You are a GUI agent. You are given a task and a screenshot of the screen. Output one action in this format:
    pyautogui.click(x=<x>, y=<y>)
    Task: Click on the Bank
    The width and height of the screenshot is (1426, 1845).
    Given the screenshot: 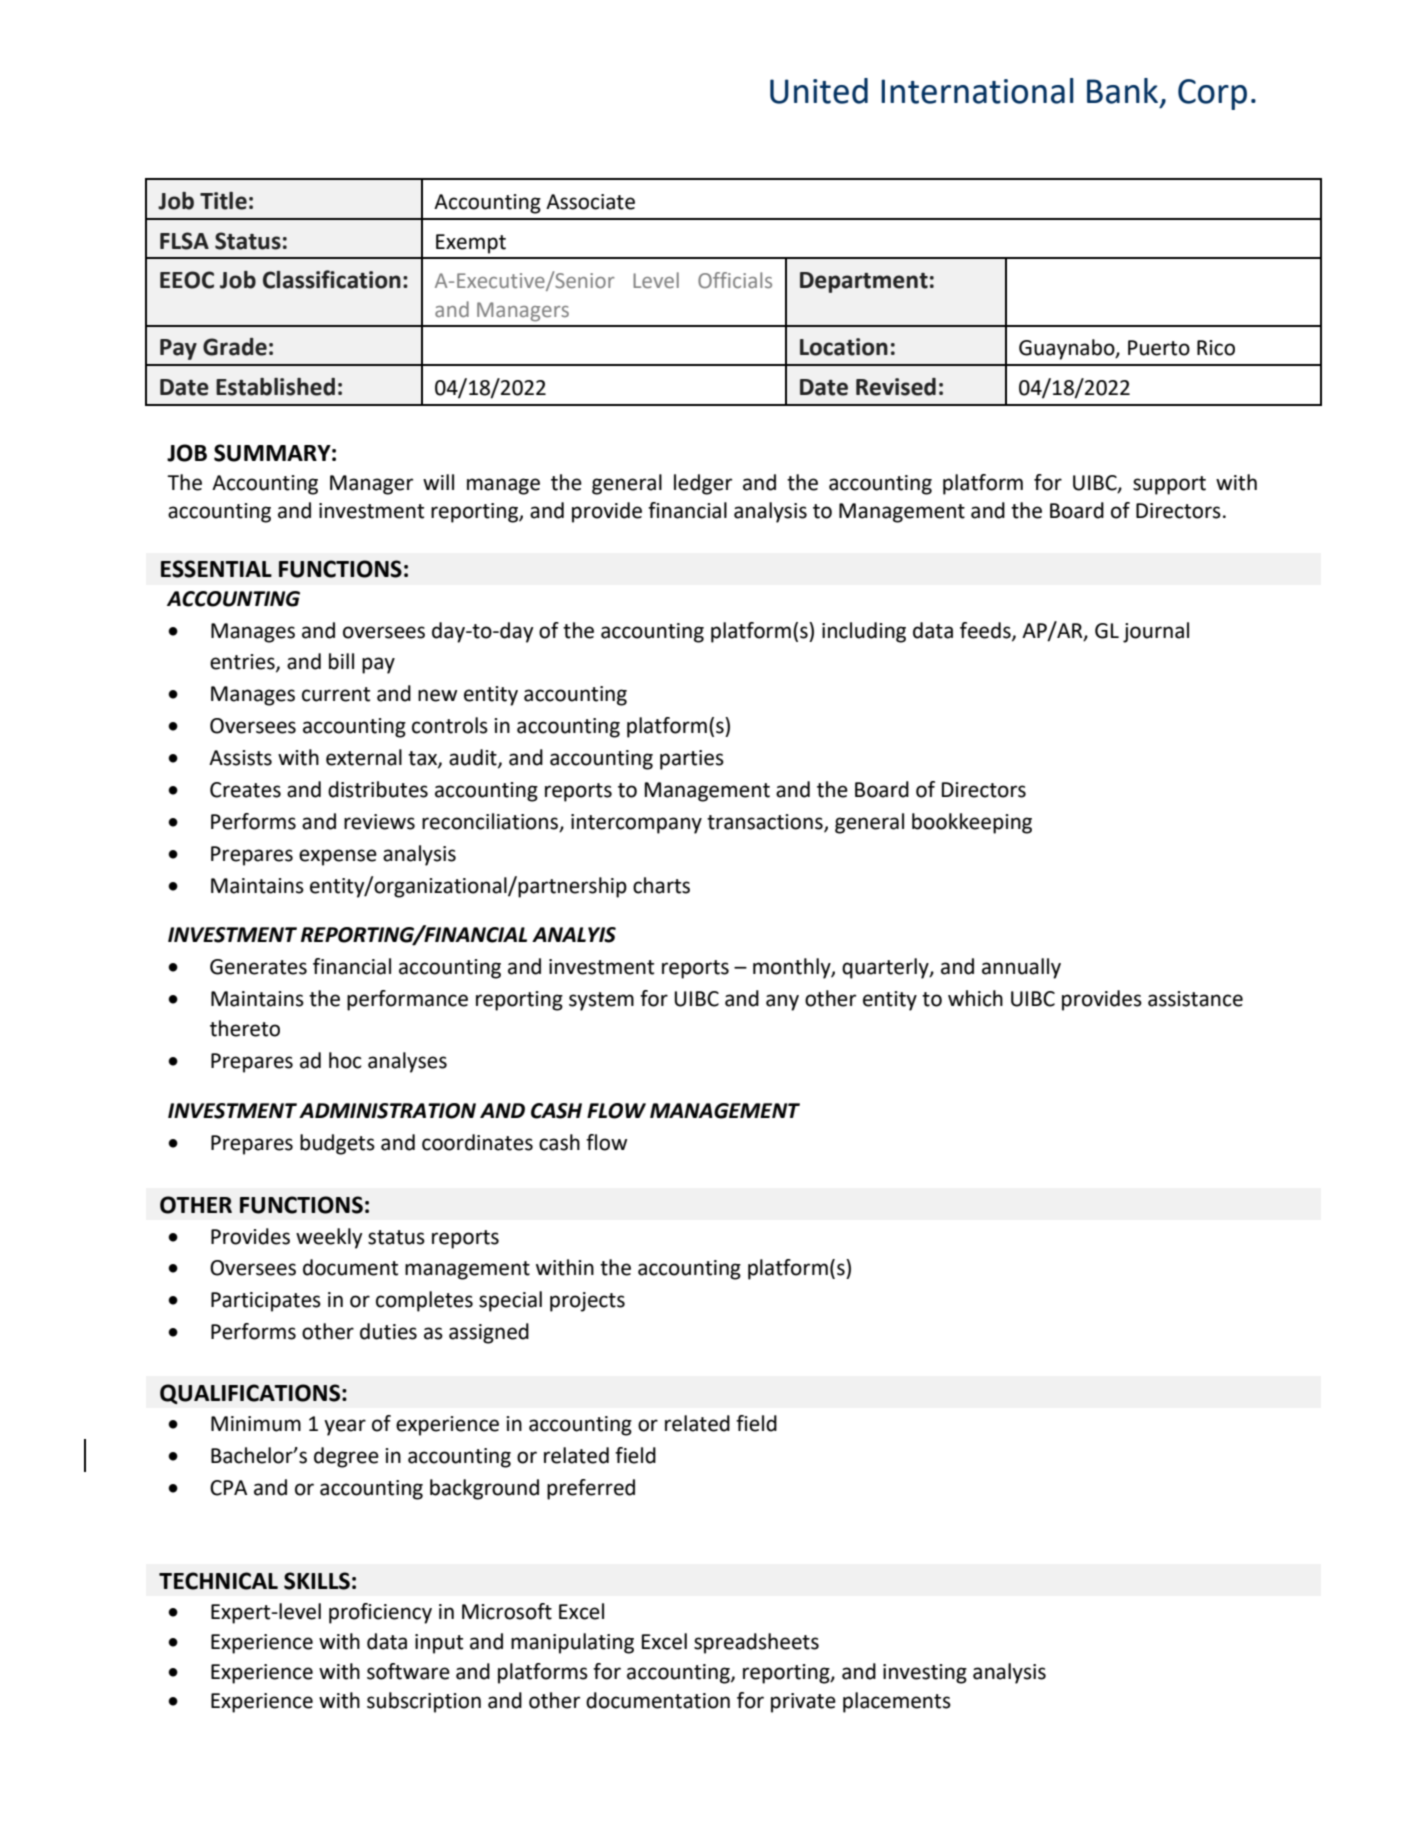 What is the action you would take?
    pyautogui.click(x=1122, y=91)
